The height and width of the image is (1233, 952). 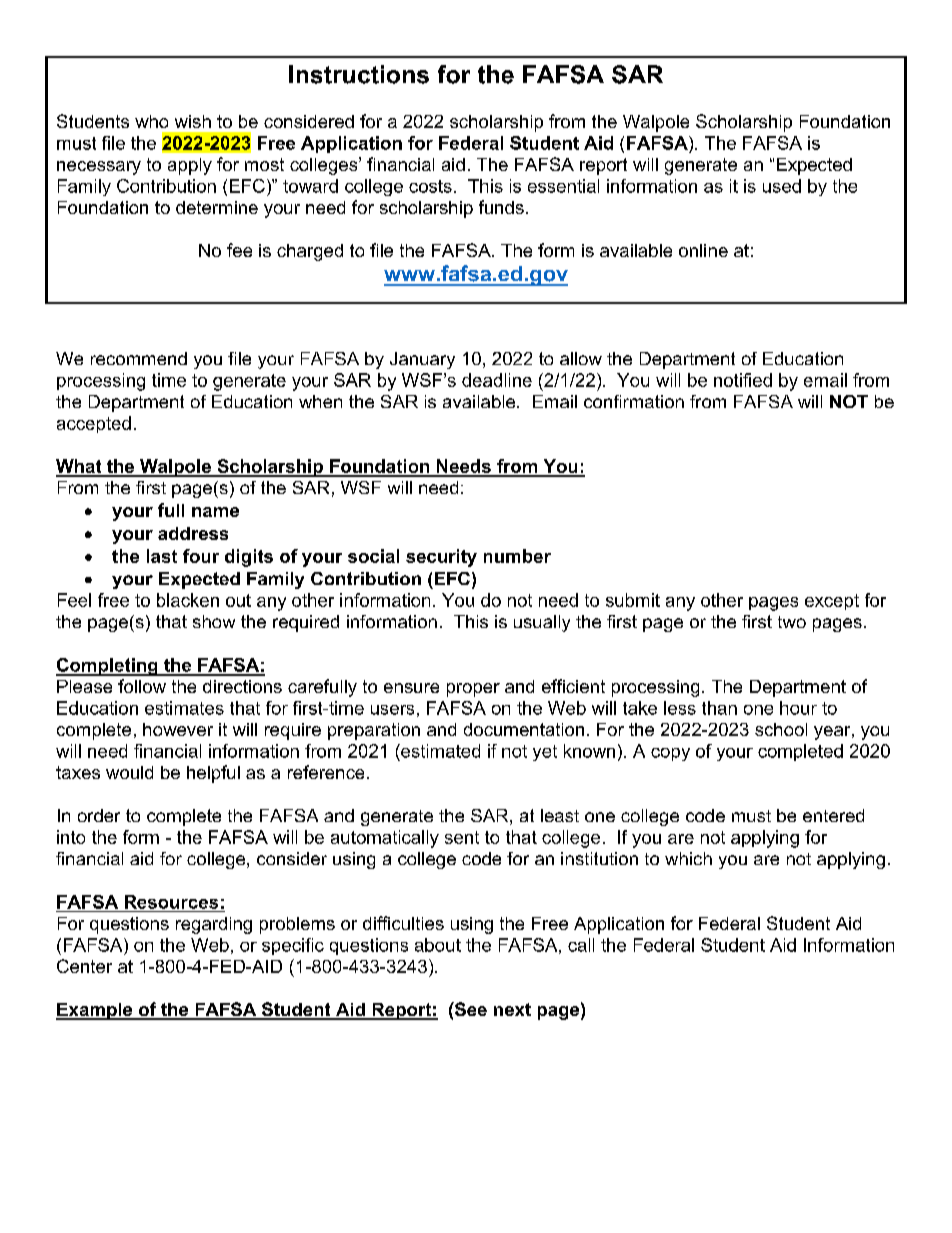 I want to click on who, so click(x=151, y=121).
